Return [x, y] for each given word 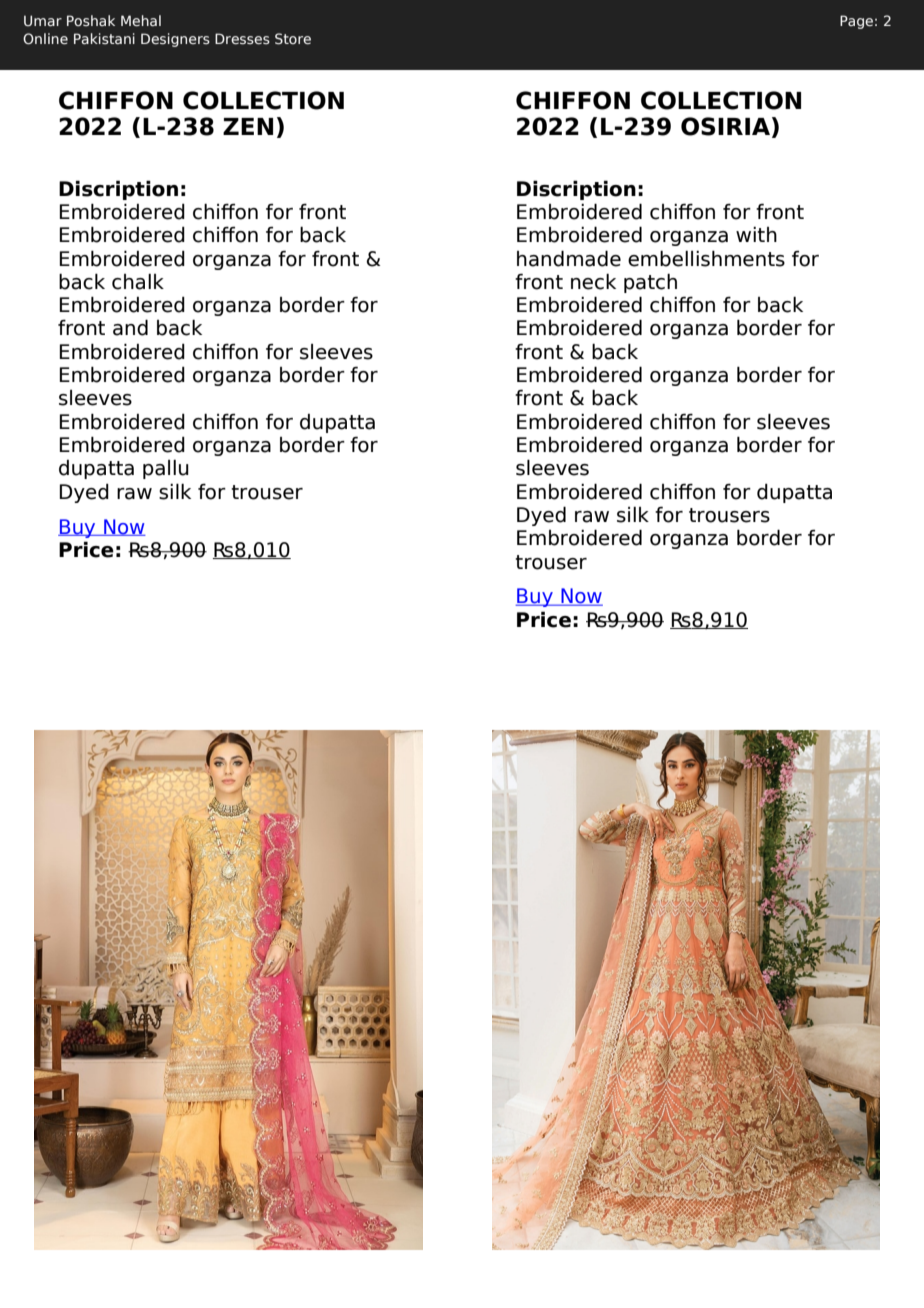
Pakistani [104, 38]
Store [293, 39]
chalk [138, 282]
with [756, 234]
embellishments [706, 259]
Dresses [242, 38]
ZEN [248, 126]
